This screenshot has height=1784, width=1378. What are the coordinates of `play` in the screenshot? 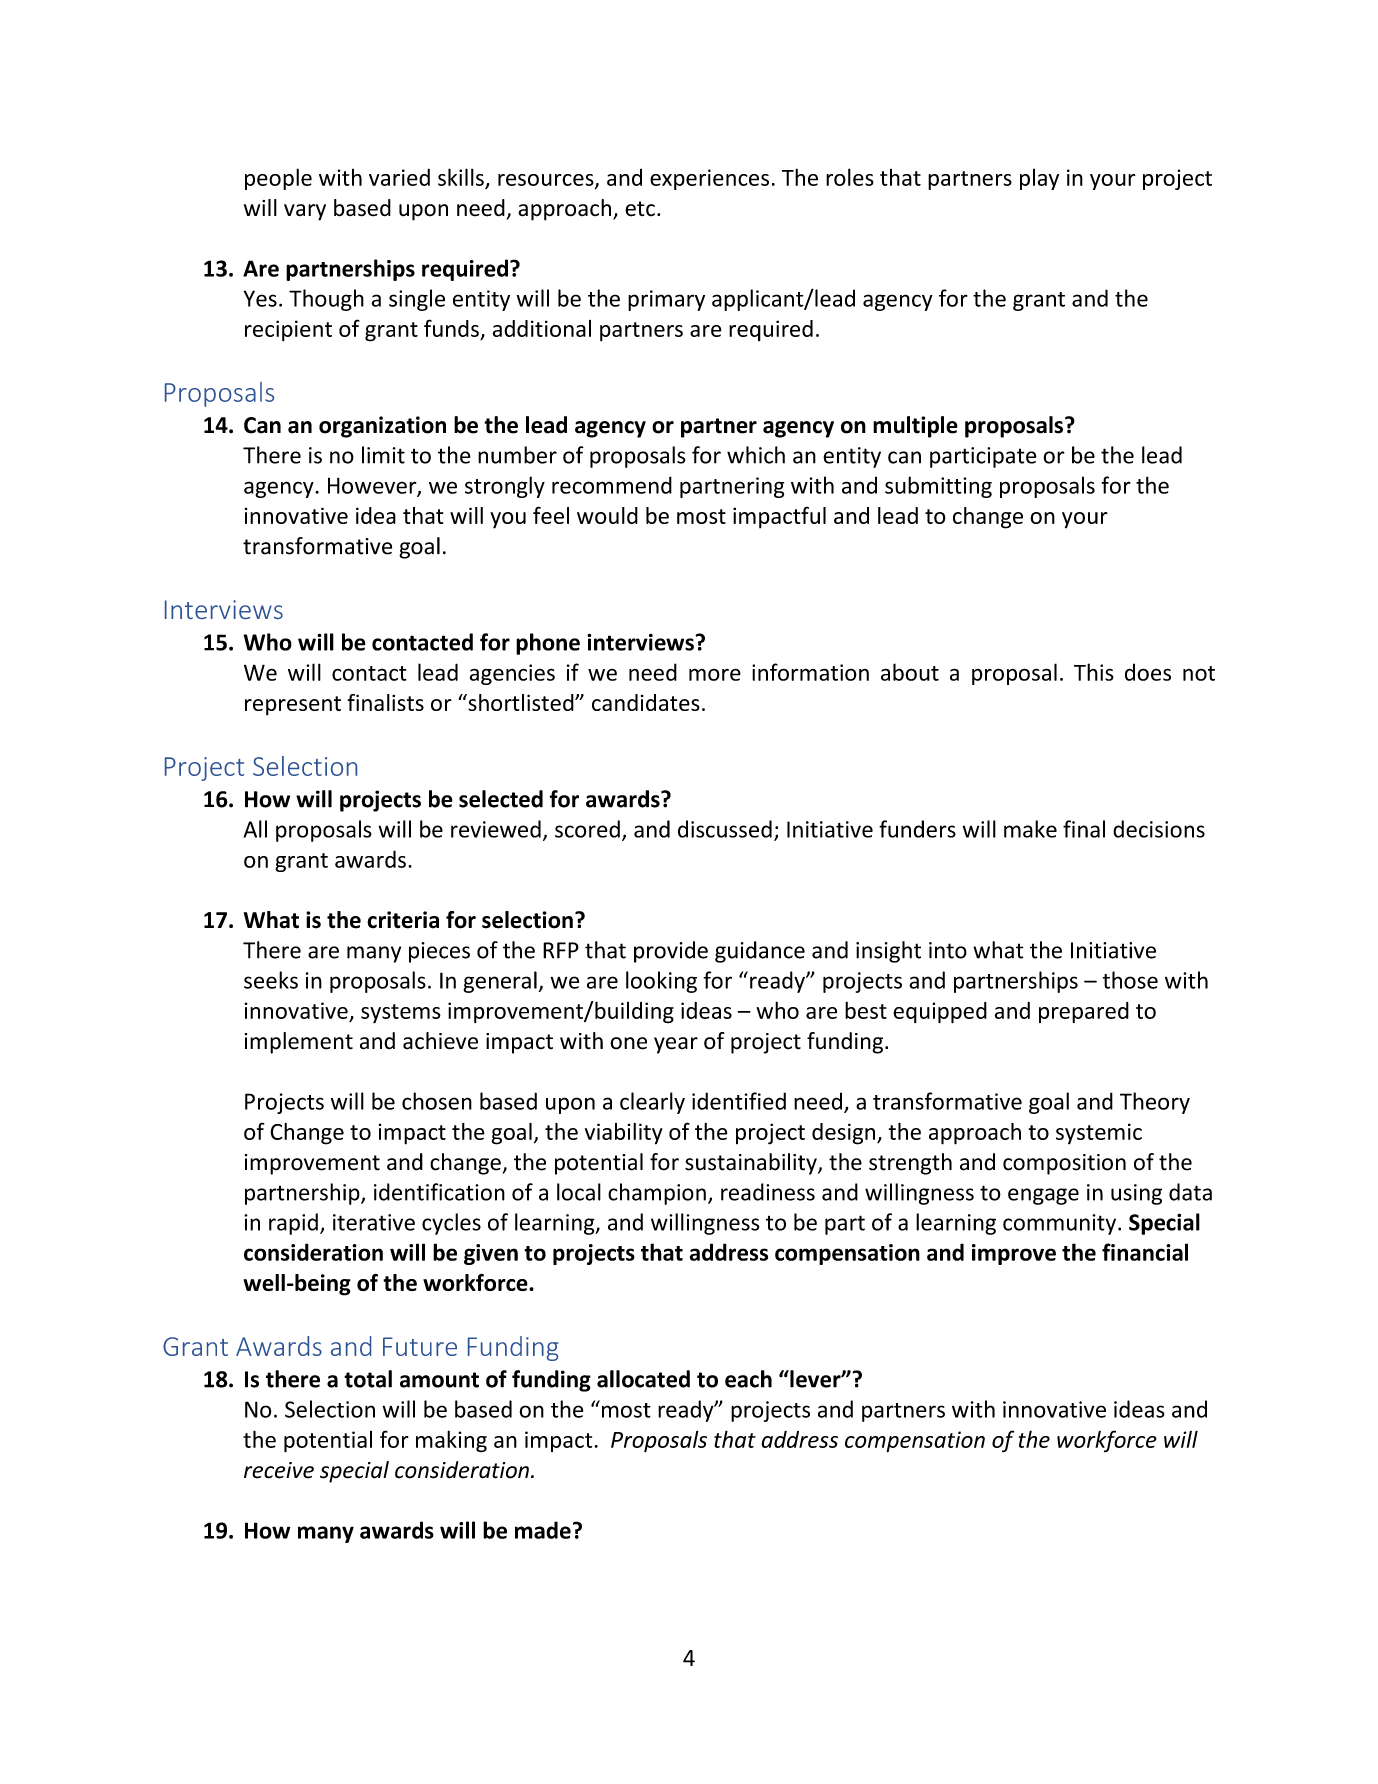 It's located at (1039, 179).
